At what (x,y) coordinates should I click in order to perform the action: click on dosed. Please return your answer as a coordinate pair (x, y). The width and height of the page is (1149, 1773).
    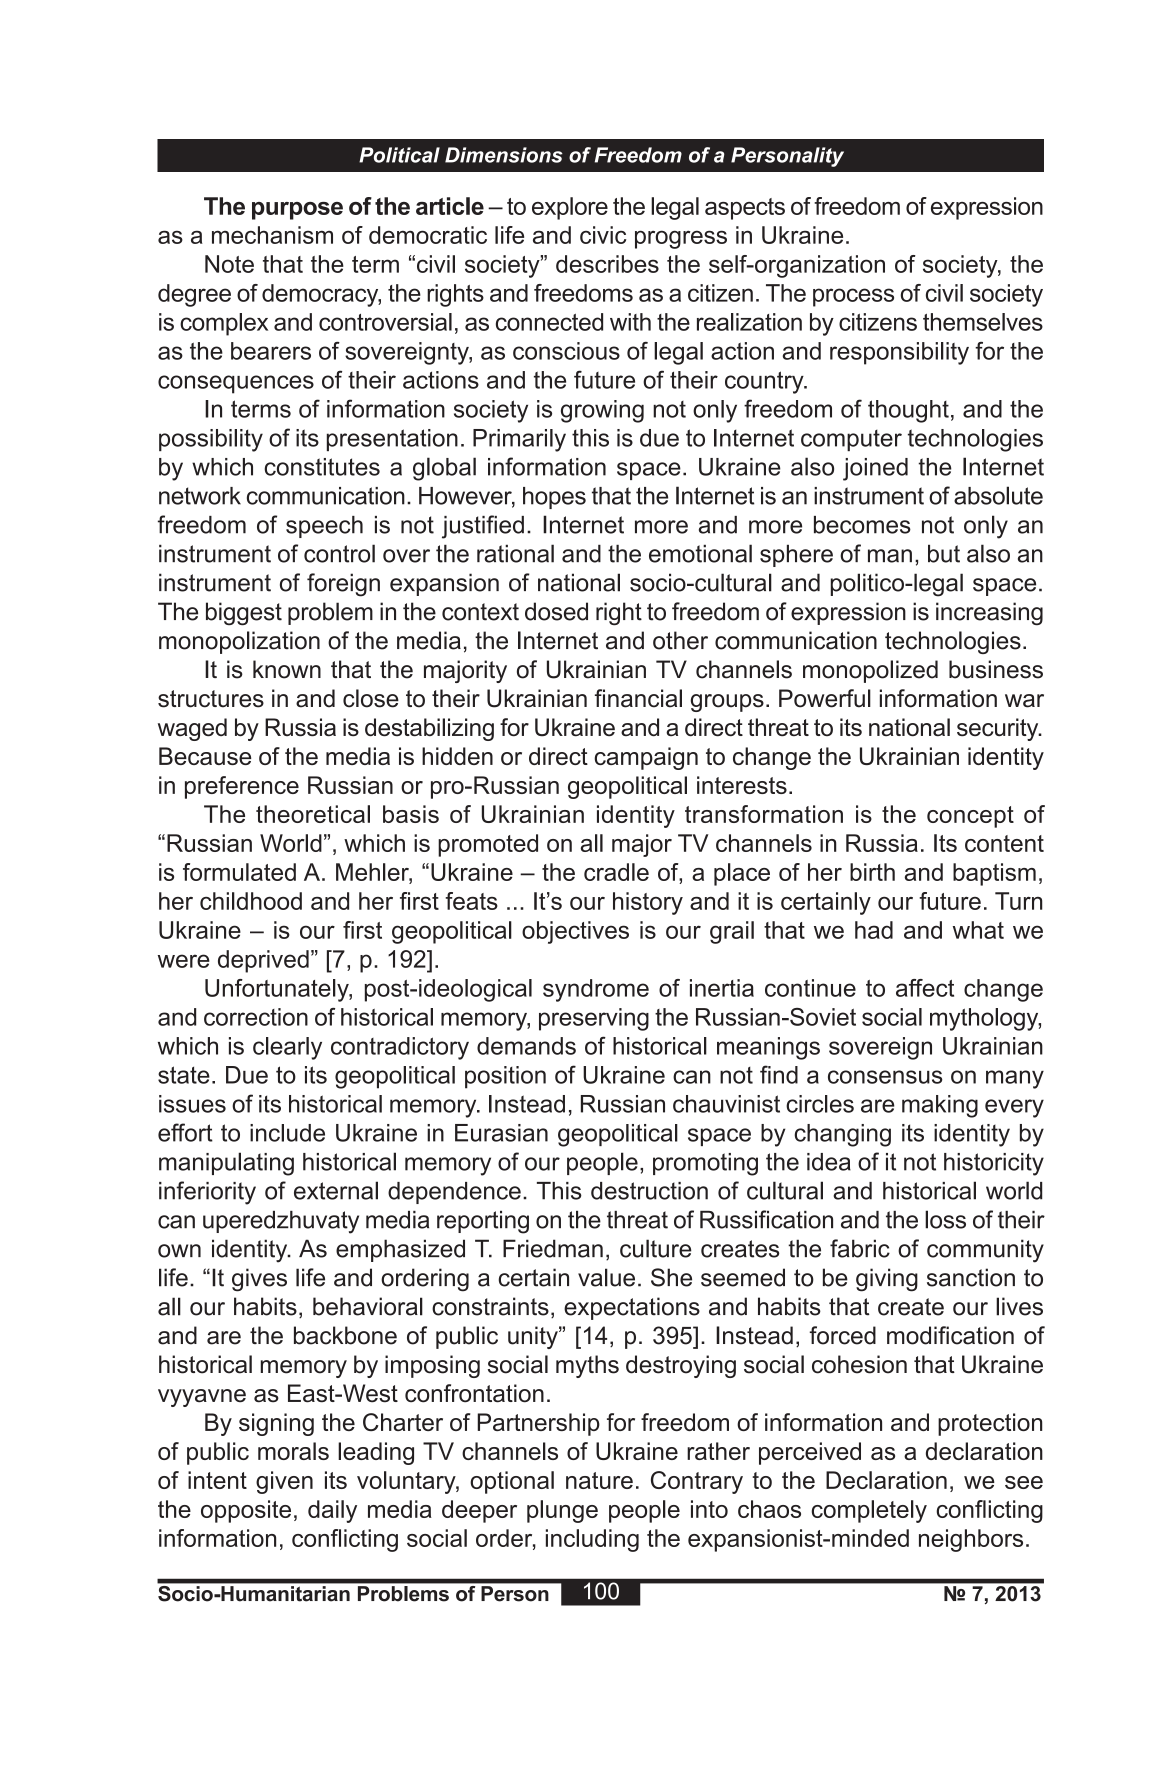
    Looking at the image, I should click on (556, 611).
